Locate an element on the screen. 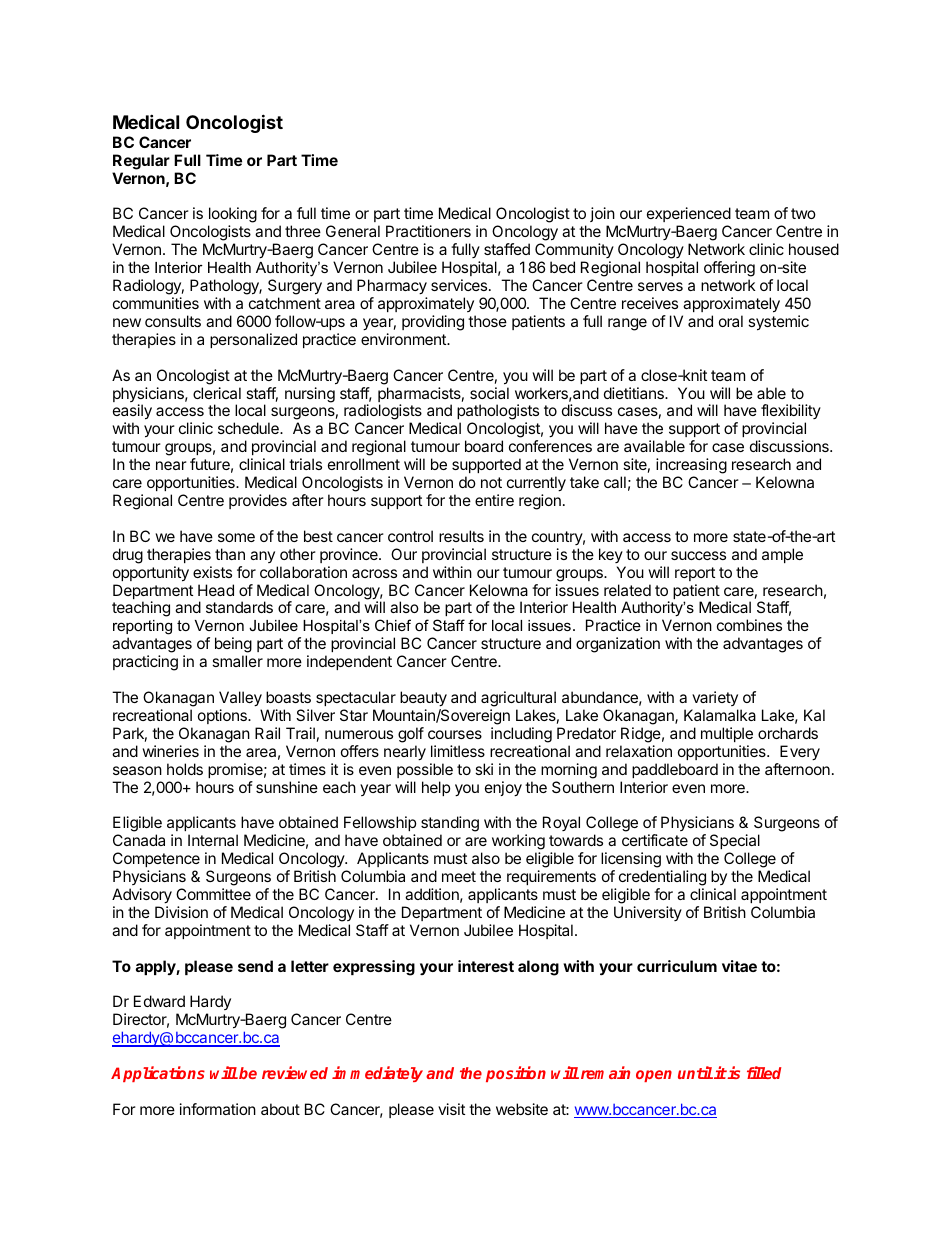 Image resolution: width=952 pixels, height=1233 pixels. combines is located at coordinates (749, 625).
